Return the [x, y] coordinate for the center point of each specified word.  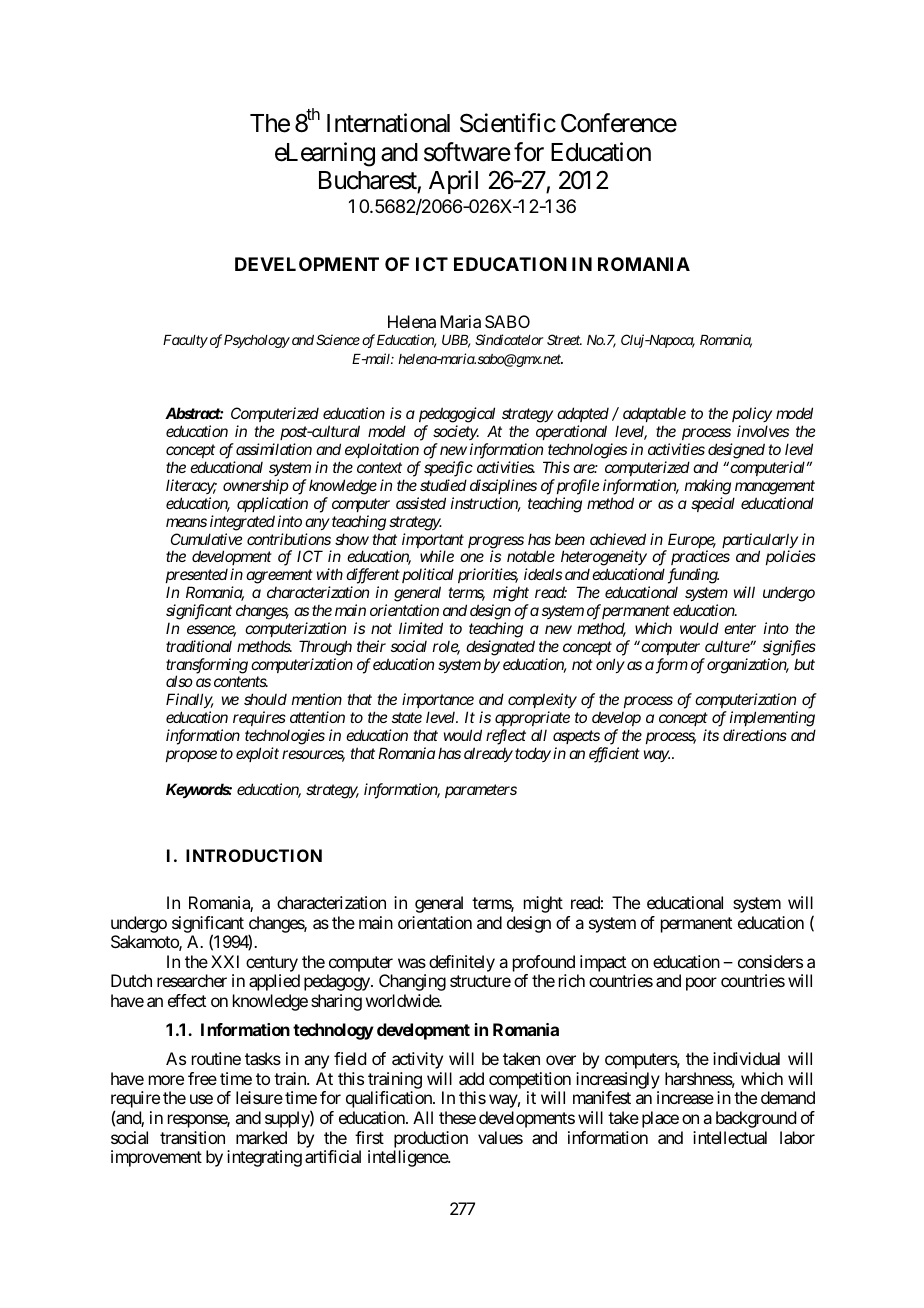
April [453, 182]
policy [752, 416]
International [388, 123]
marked [261, 1137]
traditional [199, 646]
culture [728, 646]
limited [421, 628]
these [457, 1117]
